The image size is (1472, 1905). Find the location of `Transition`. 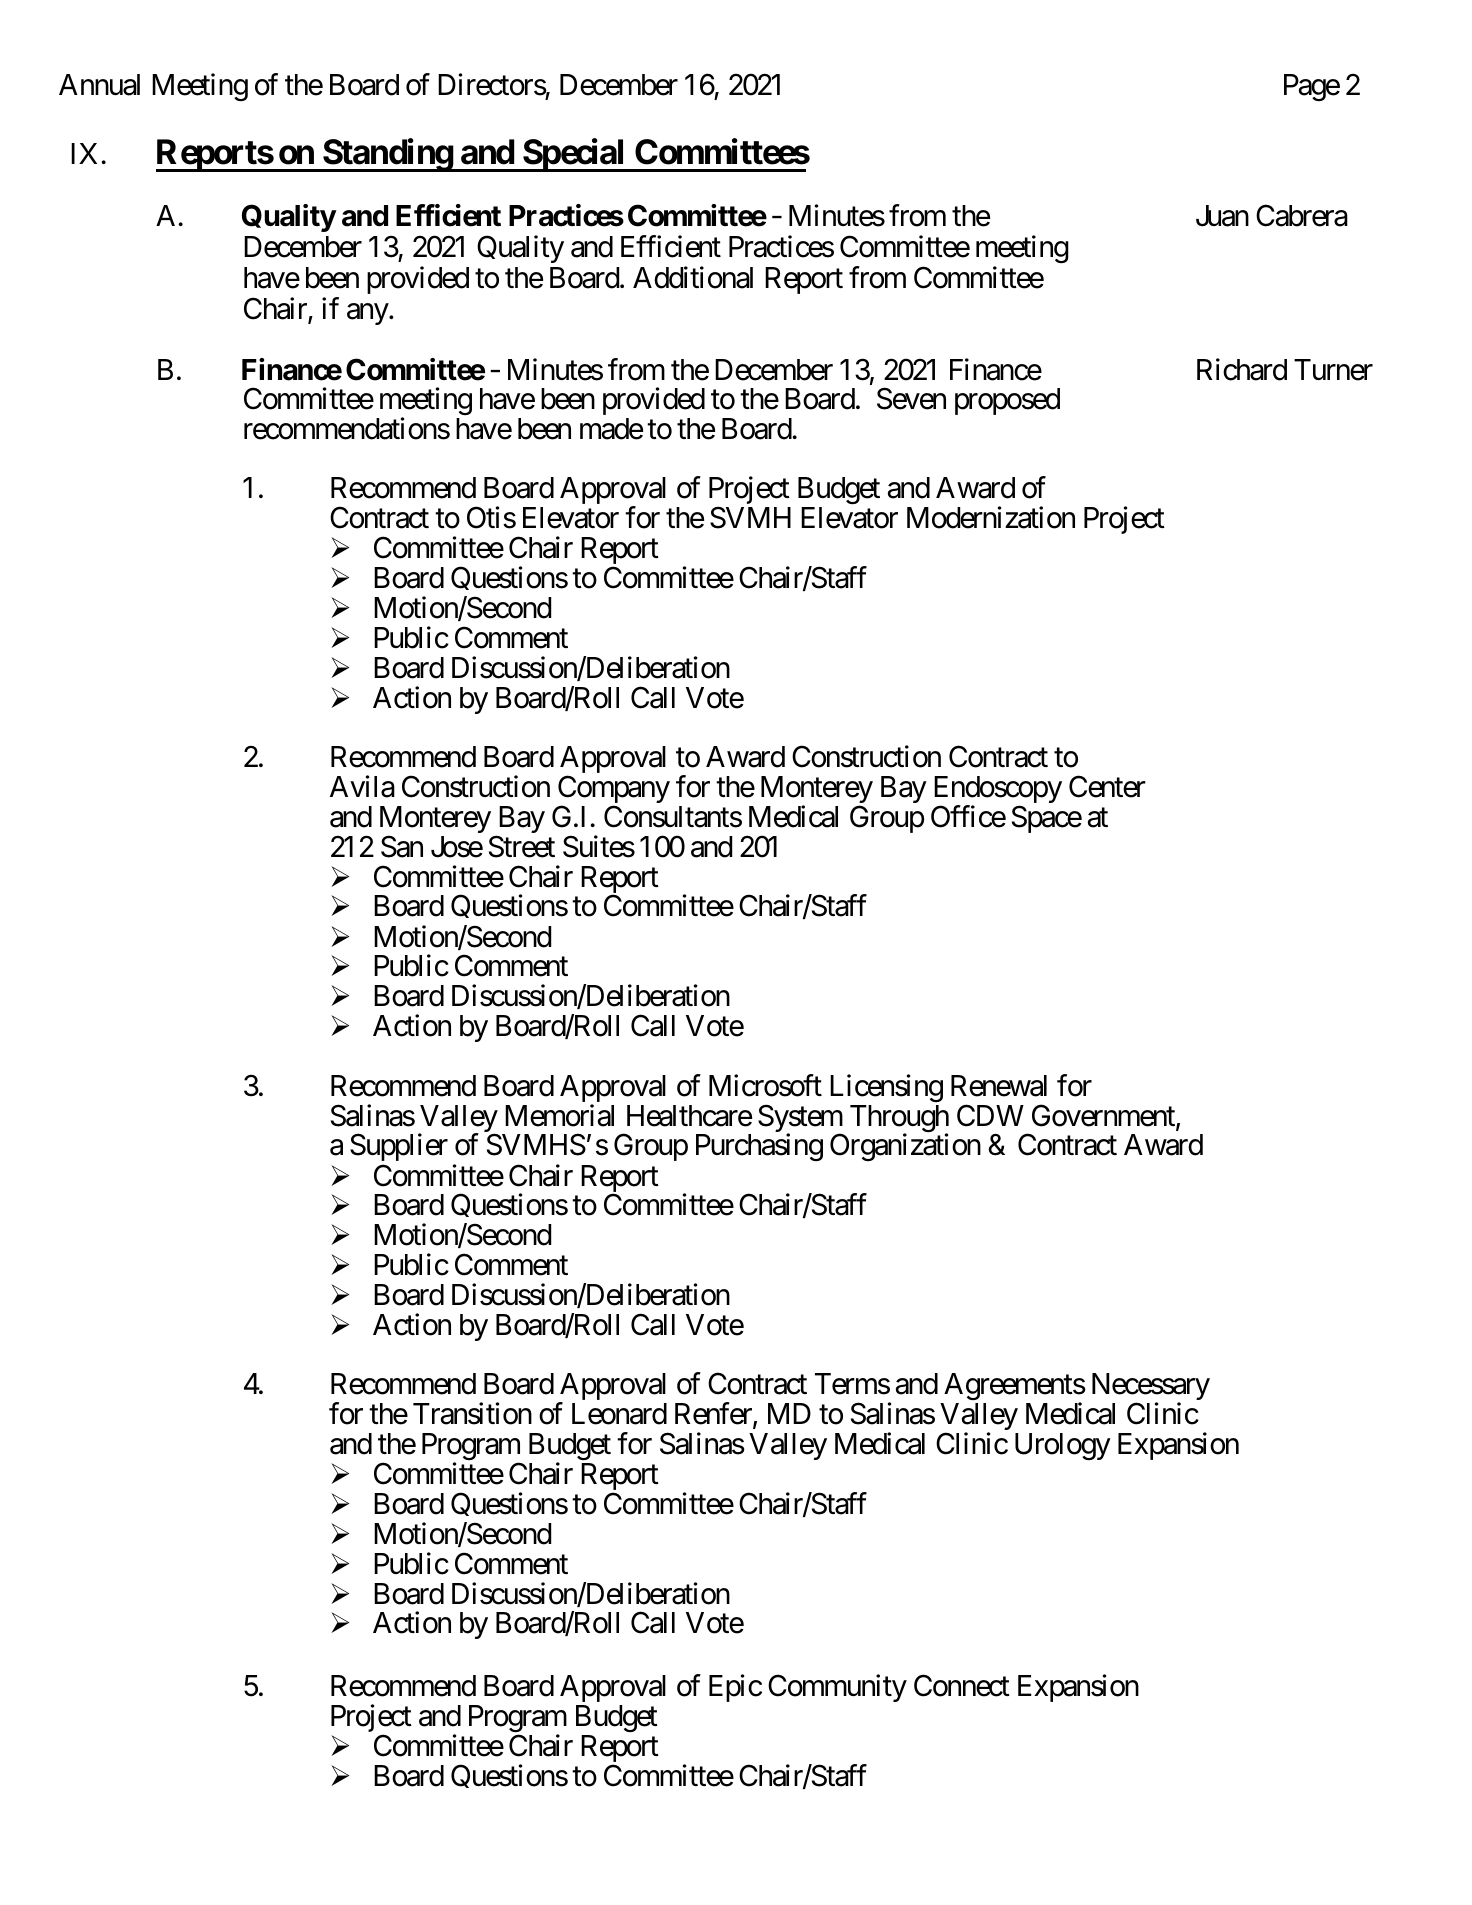

Transition is located at coordinates (472, 1414).
